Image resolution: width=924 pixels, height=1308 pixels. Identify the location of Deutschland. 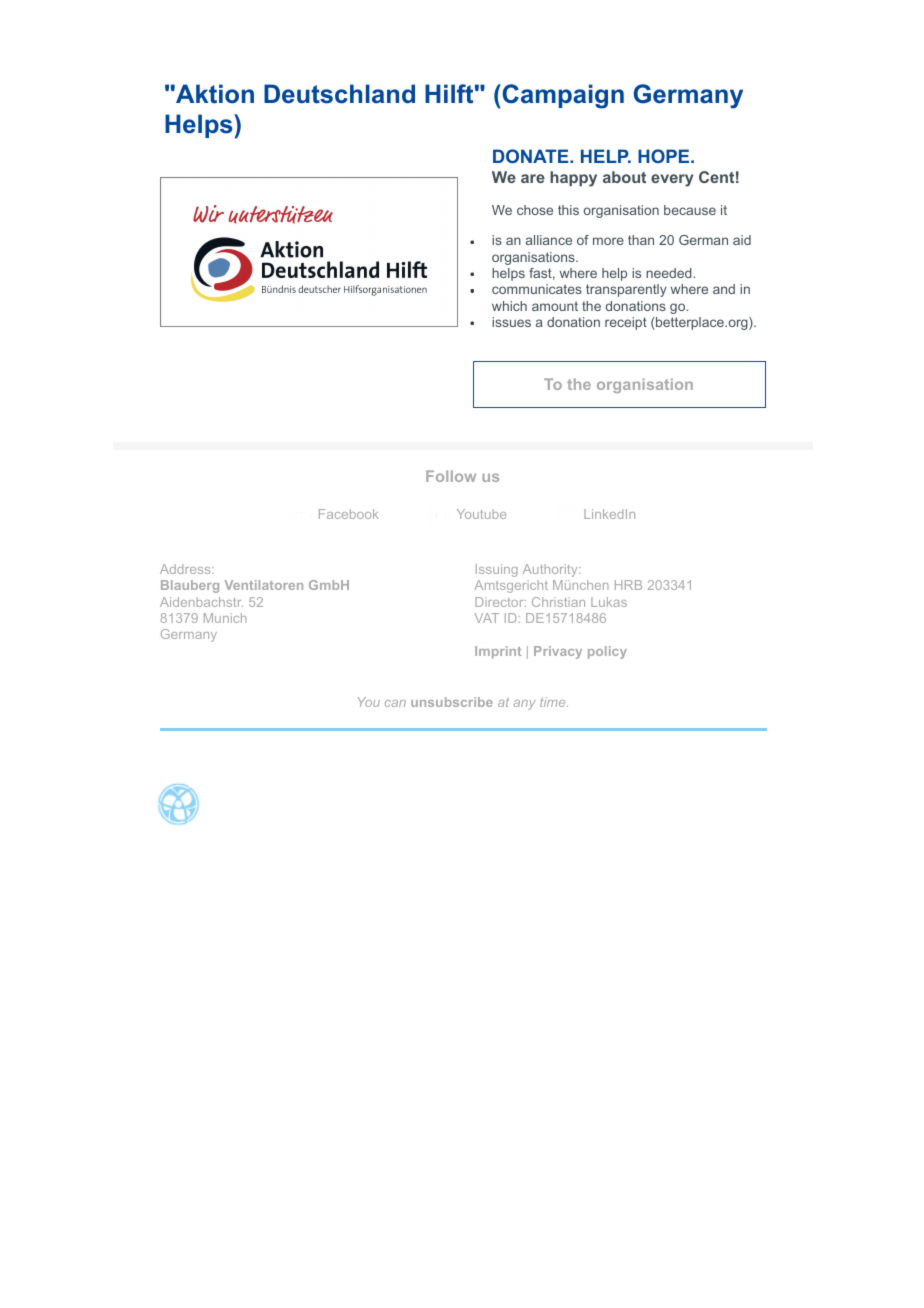
(339, 94).
